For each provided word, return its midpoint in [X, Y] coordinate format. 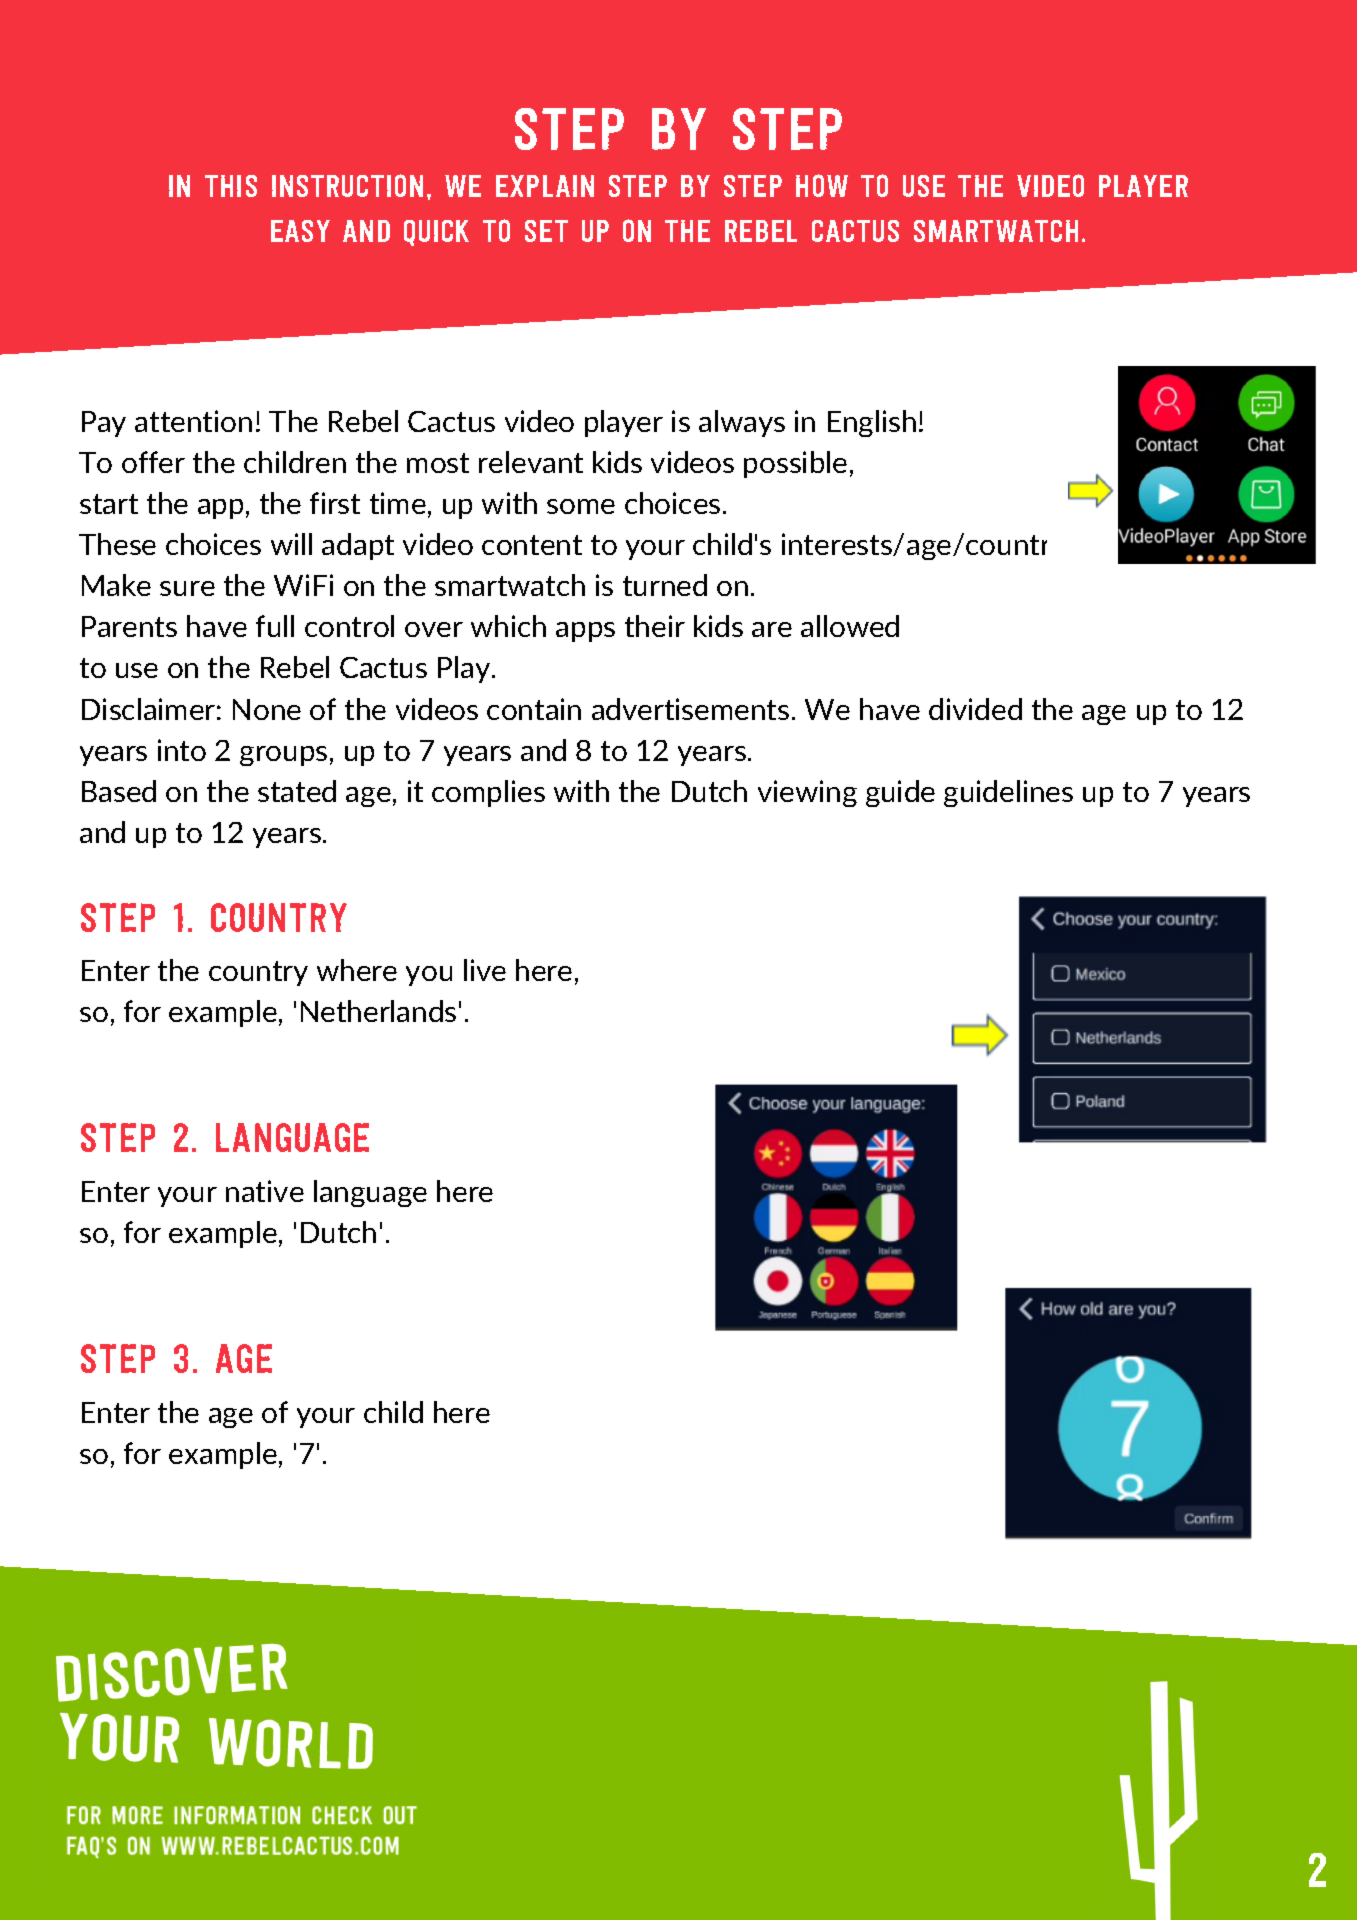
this [231, 186]
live [485, 970]
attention [193, 421]
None [267, 709]
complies [488, 793]
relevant [531, 462]
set [546, 231]
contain [534, 709]
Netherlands [378, 1011]
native [265, 1191]
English [872, 423]
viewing [807, 793]
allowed [850, 626]
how [822, 185]
